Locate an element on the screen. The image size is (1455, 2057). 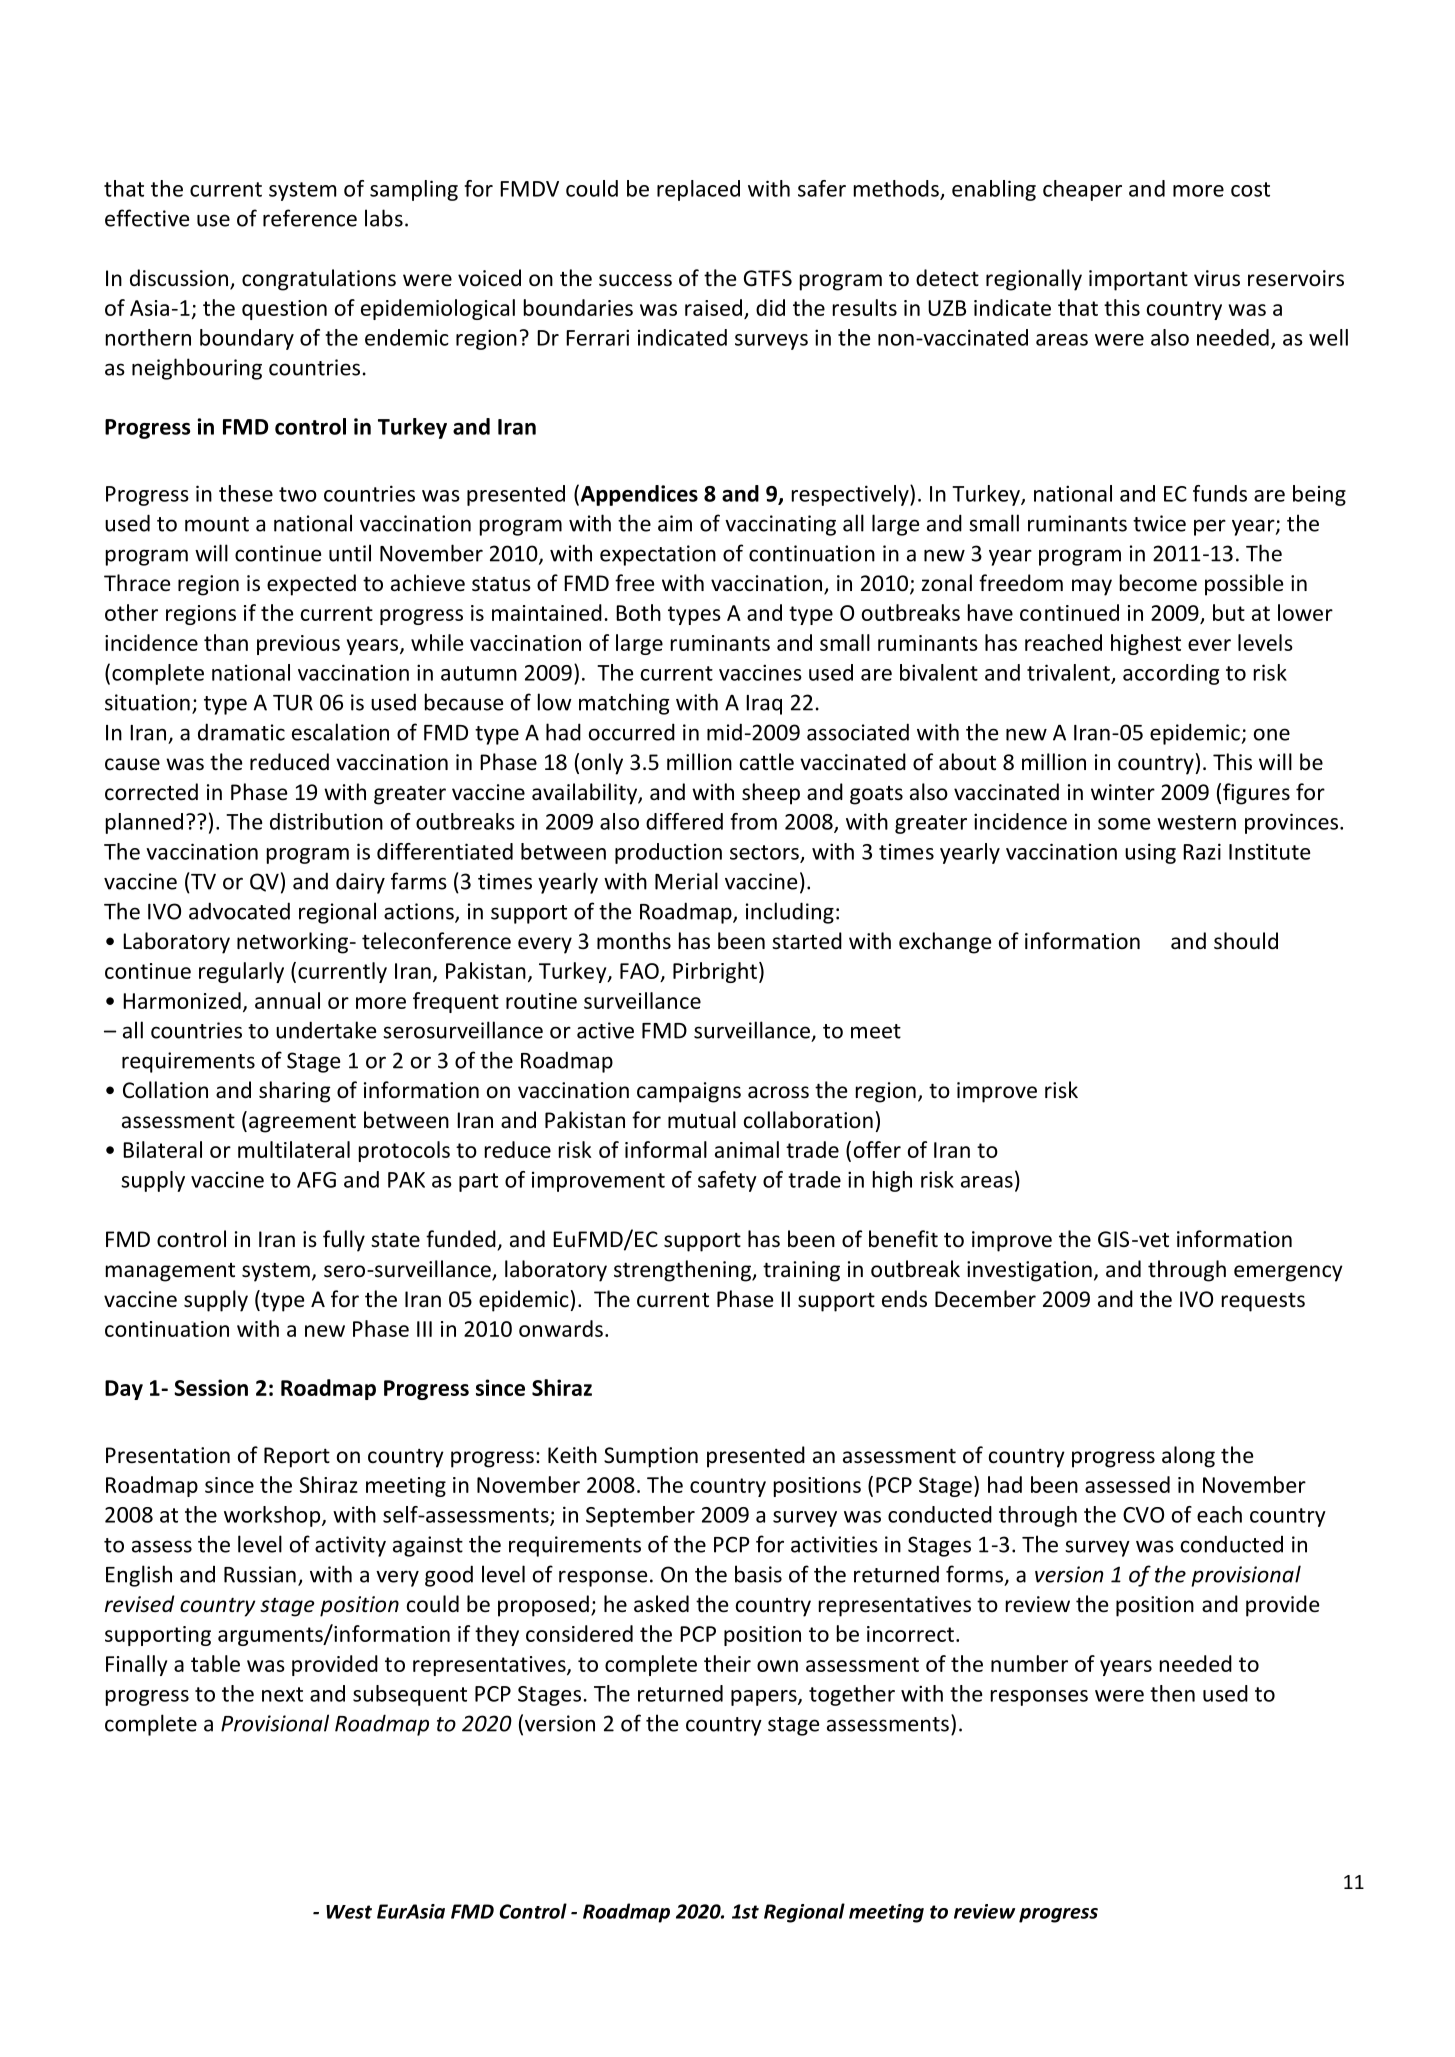
virus is located at coordinates (1217, 278).
